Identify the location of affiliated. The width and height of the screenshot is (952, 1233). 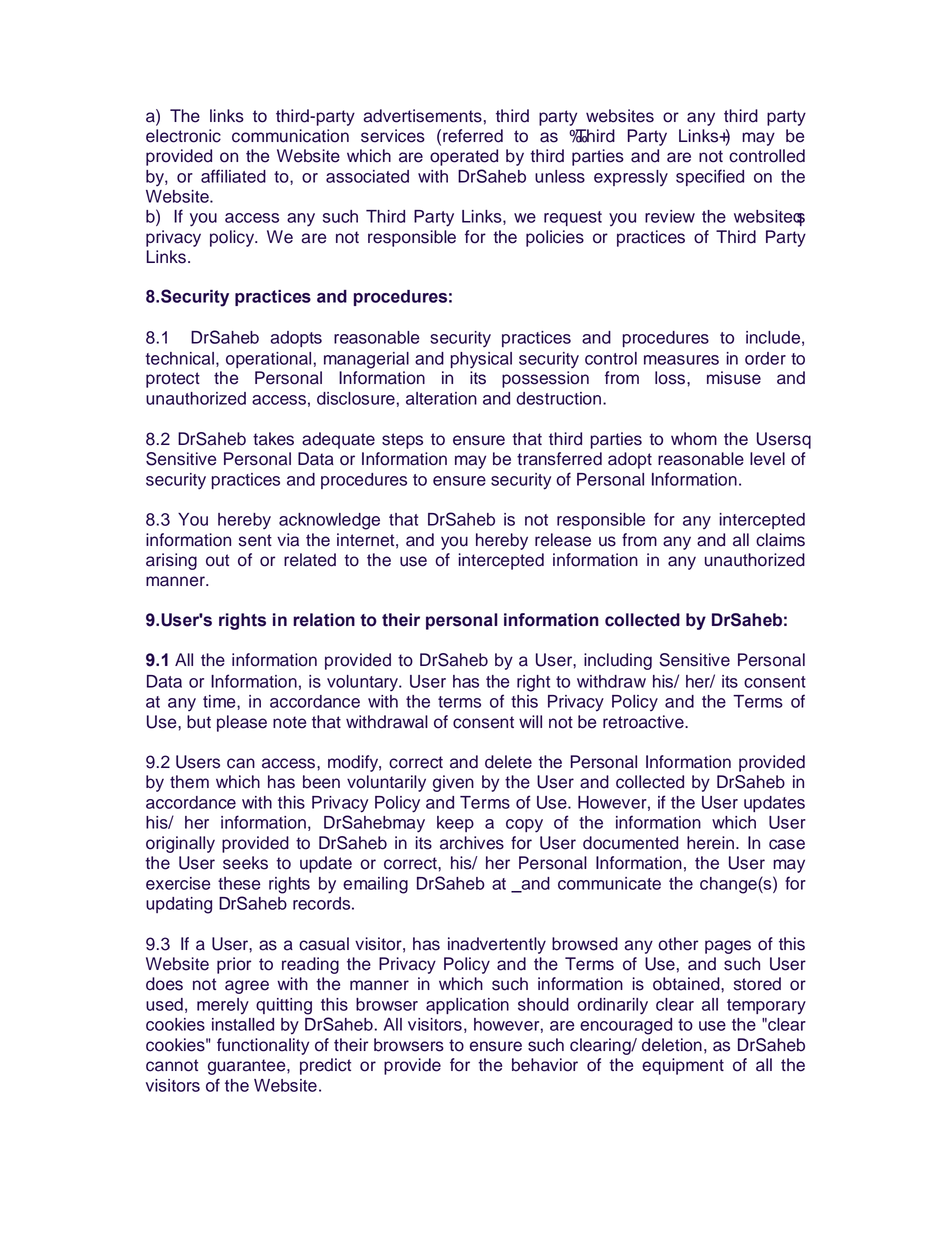
(233, 176).
